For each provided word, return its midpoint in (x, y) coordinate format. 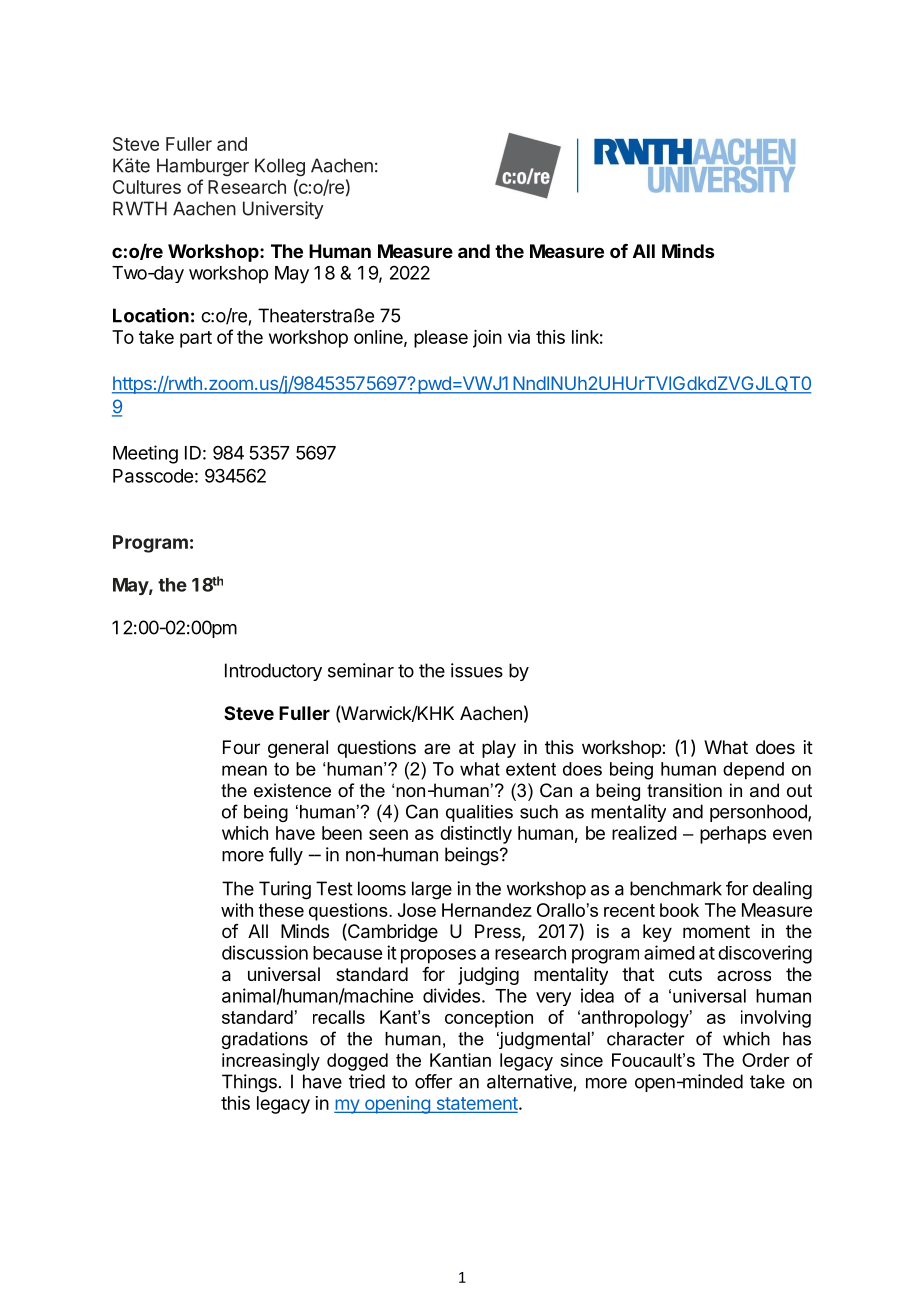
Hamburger (203, 167)
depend (753, 771)
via (519, 337)
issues (477, 670)
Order (766, 1060)
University (283, 210)
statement (477, 1104)
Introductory (273, 672)
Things (249, 1083)
